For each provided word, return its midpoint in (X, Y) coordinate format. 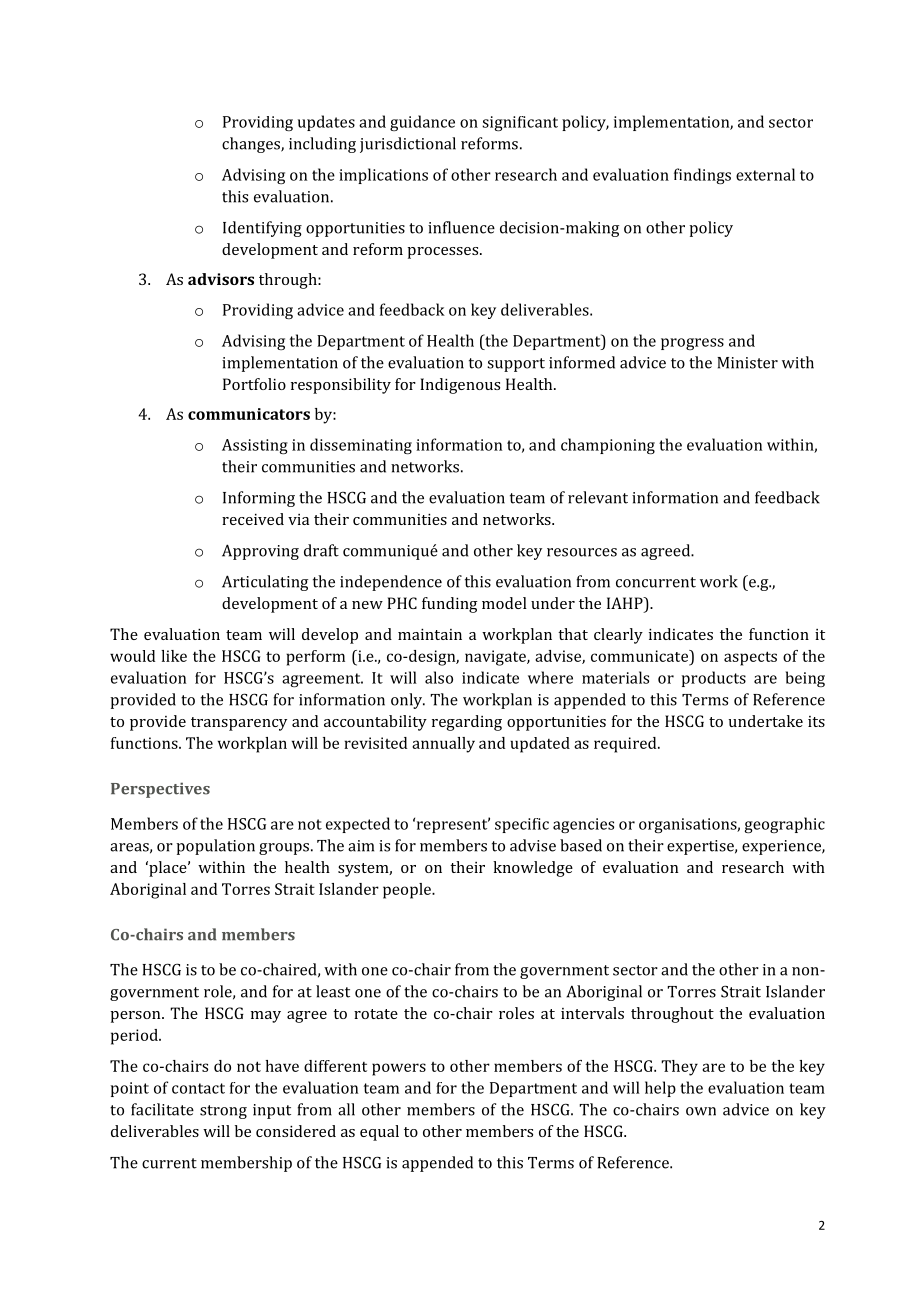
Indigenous (460, 386)
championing (608, 446)
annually (443, 745)
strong (223, 1112)
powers (399, 1069)
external (765, 174)
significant (520, 123)
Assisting (255, 446)
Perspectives (160, 790)
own (701, 1111)
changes (252, 145)
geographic (785, 825)
